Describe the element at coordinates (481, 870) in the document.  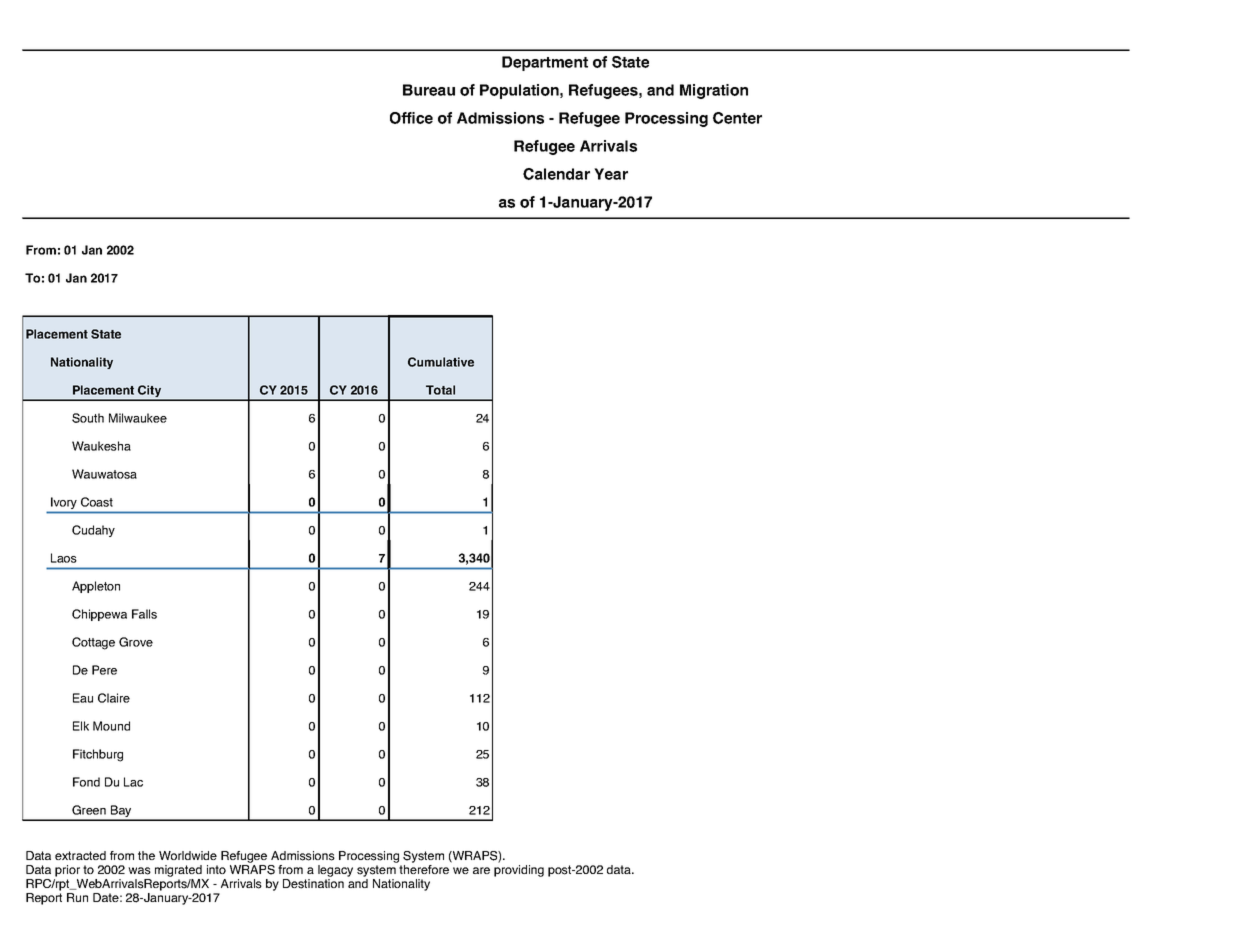
I see `are` at that location.
